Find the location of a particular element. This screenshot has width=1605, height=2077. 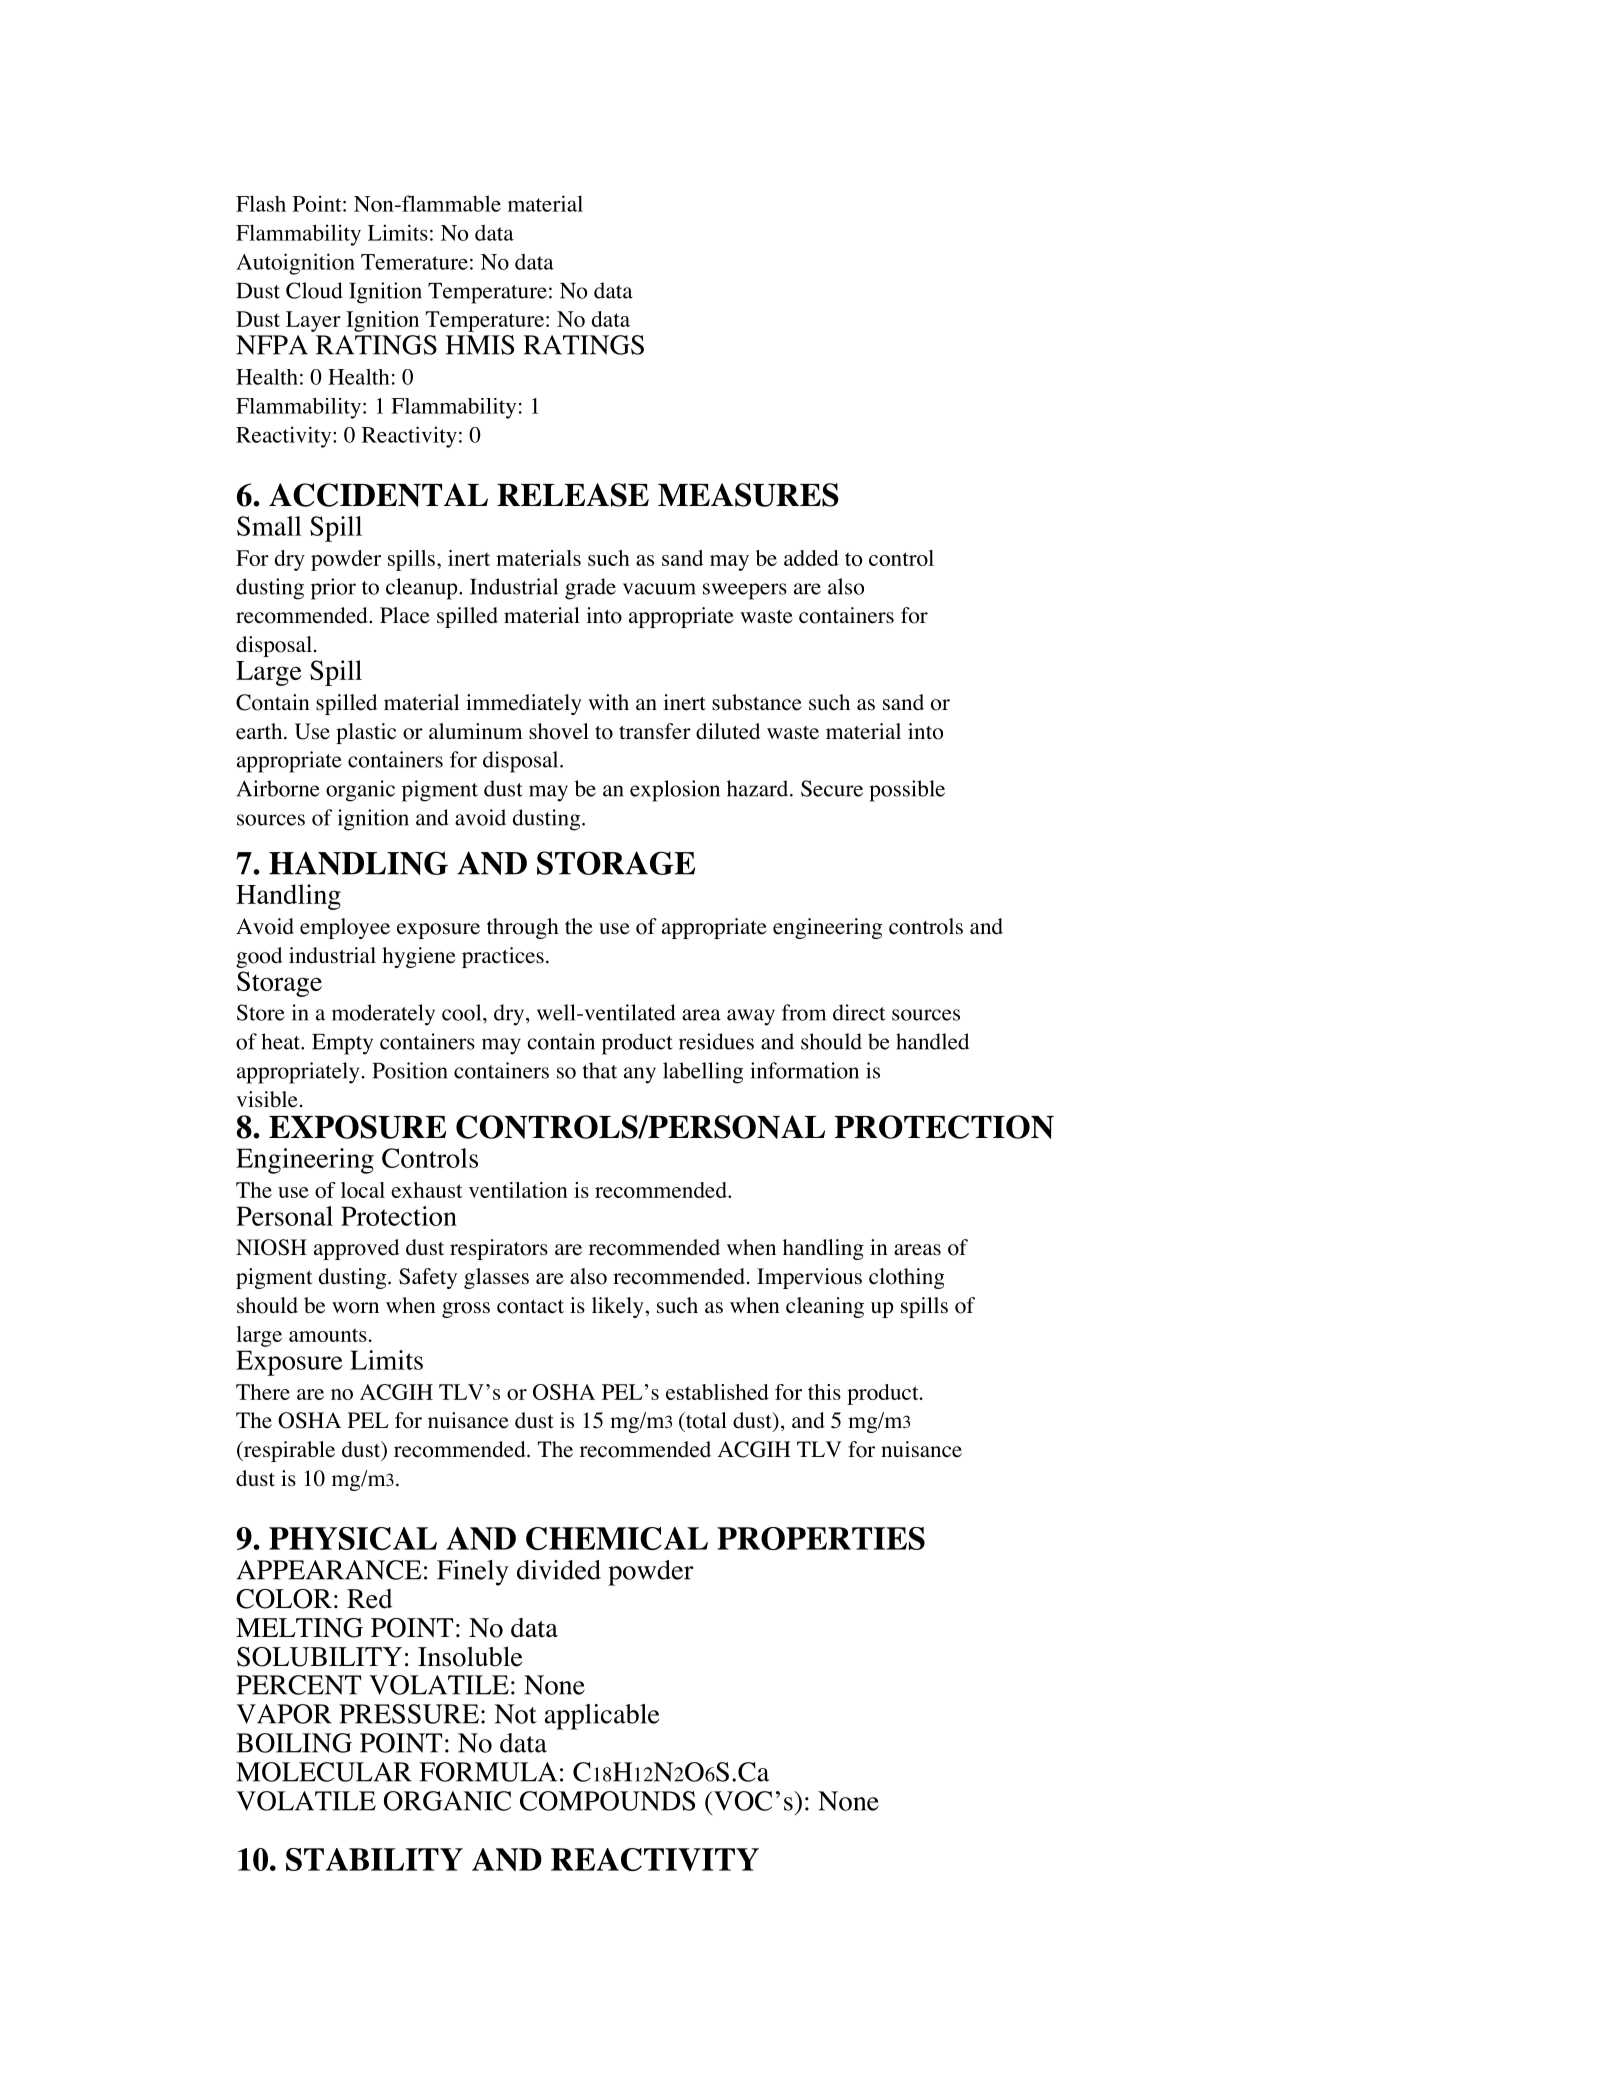

Secure is located at coordinates (832, 788).
